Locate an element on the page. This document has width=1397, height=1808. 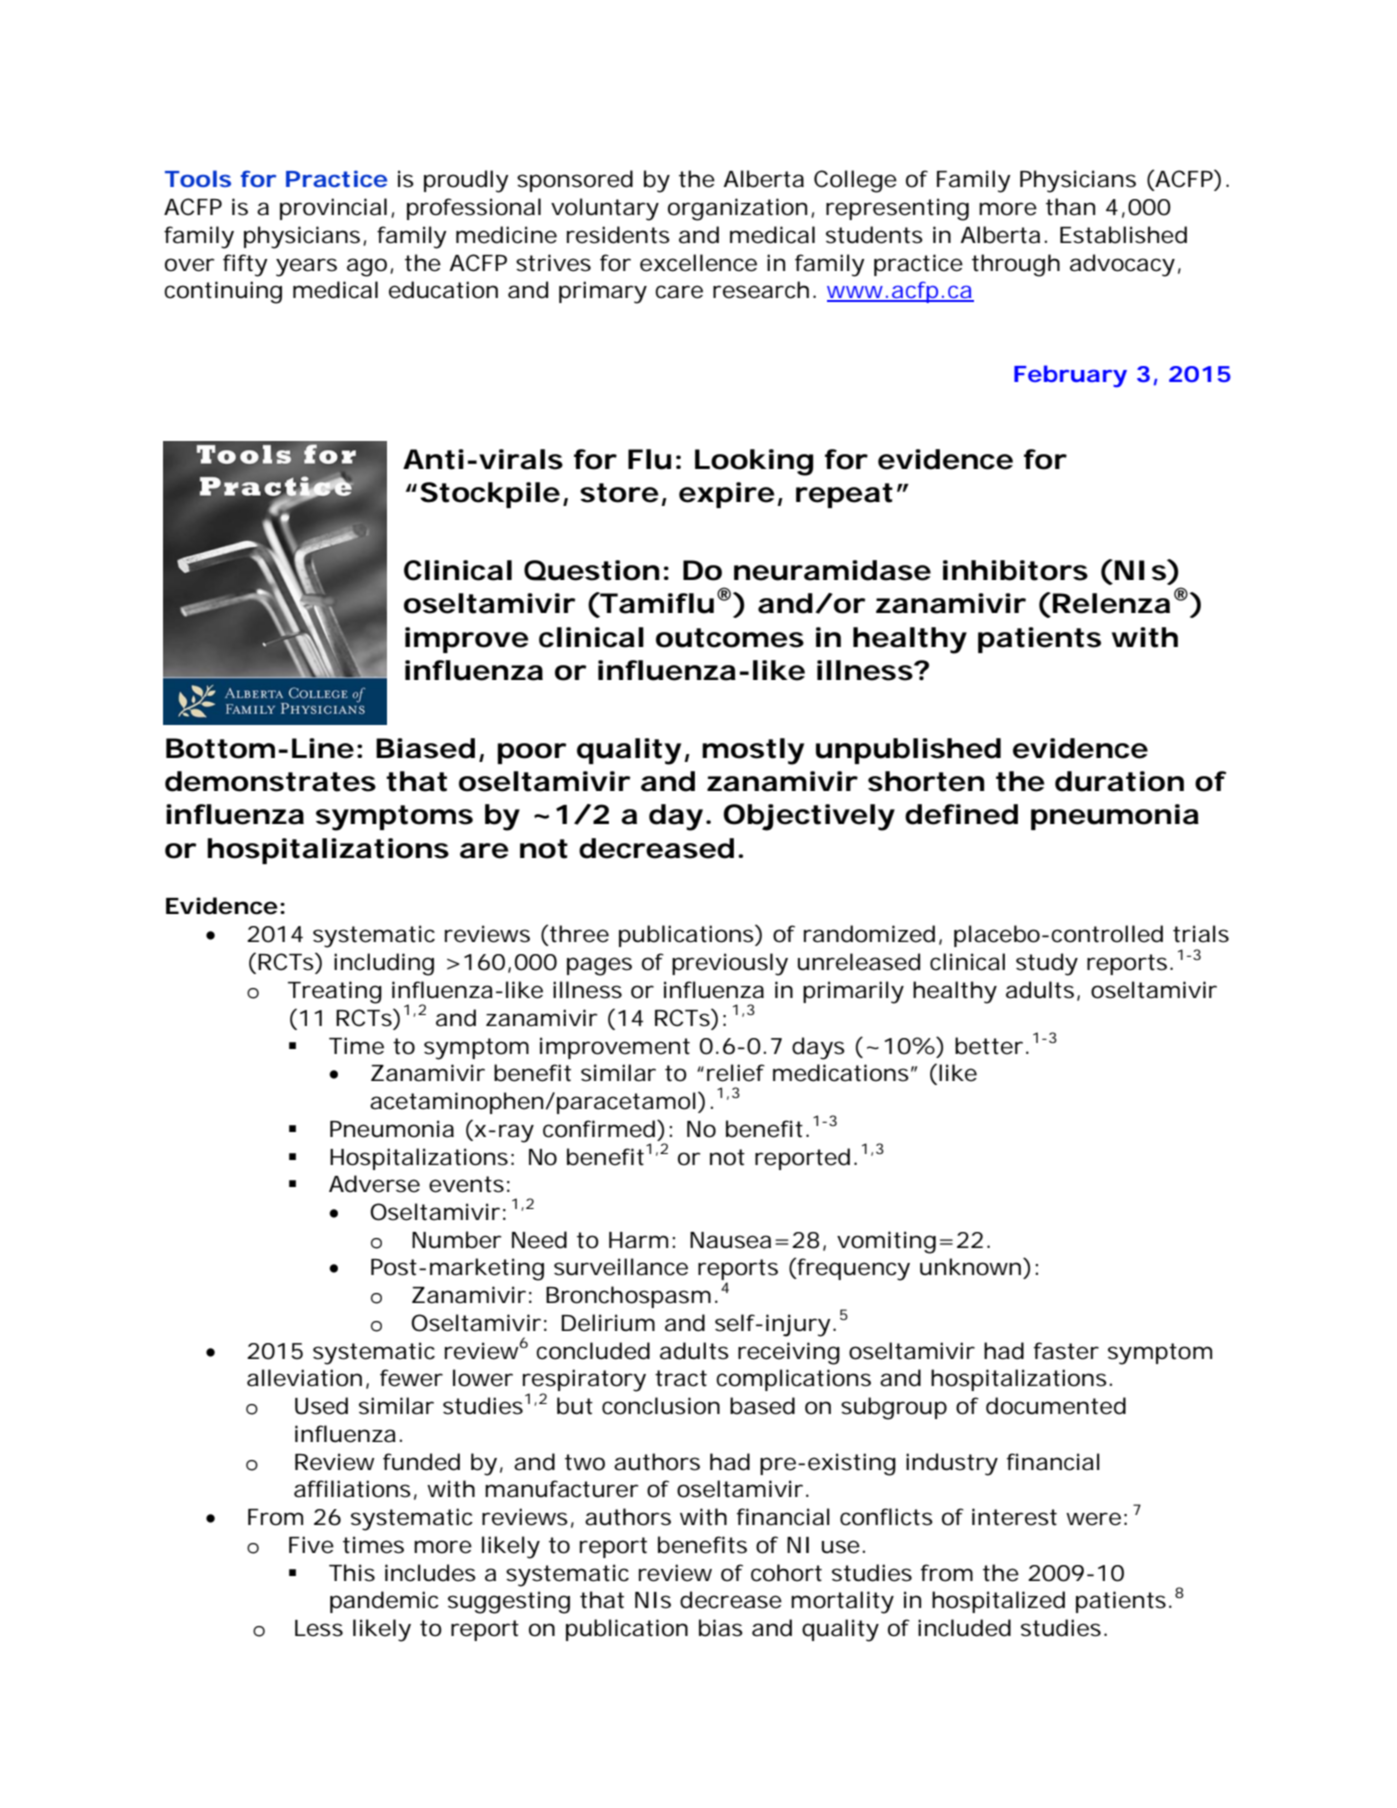
Harm is located at coordinates (638, 1240).
